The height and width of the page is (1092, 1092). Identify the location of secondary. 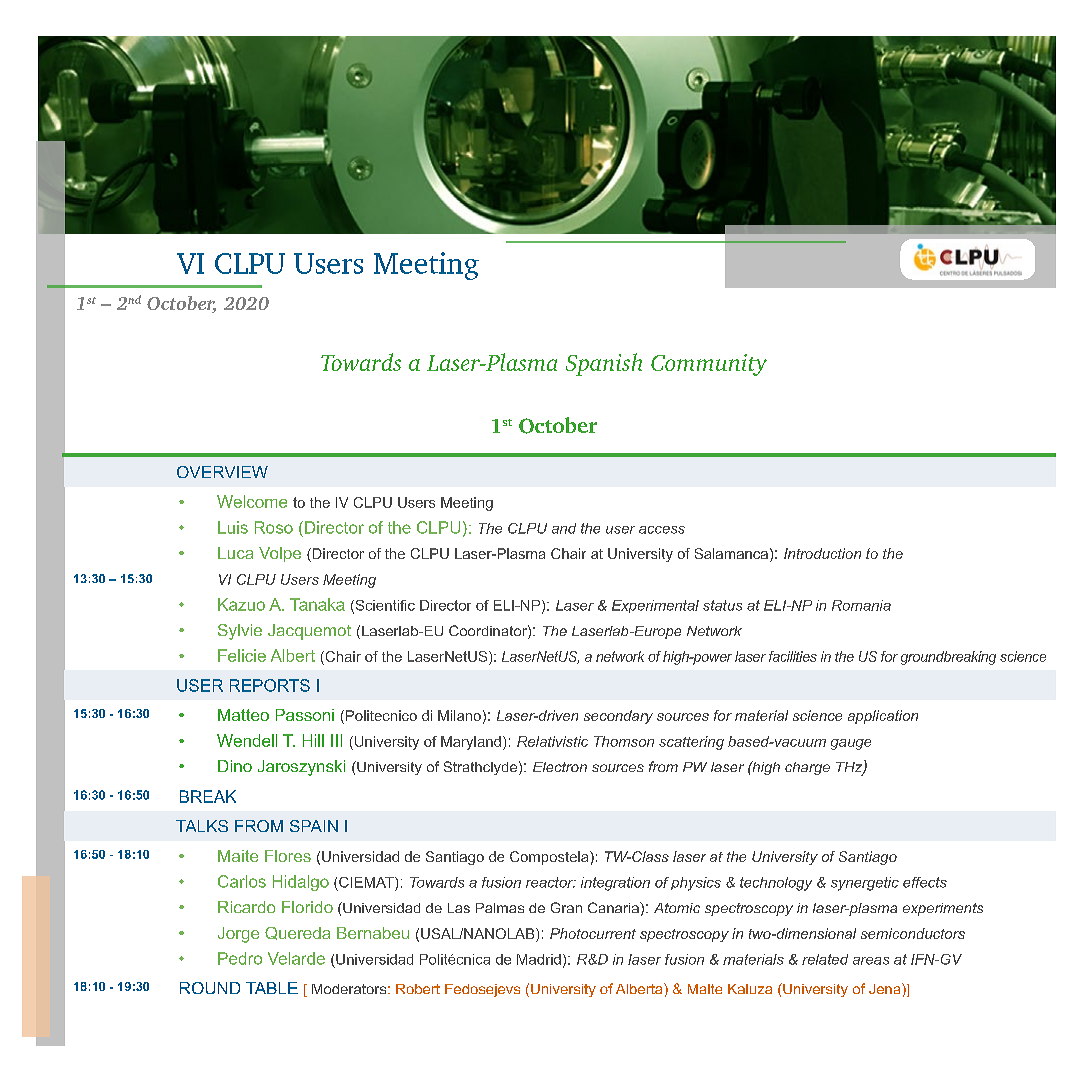
(618, 717).
